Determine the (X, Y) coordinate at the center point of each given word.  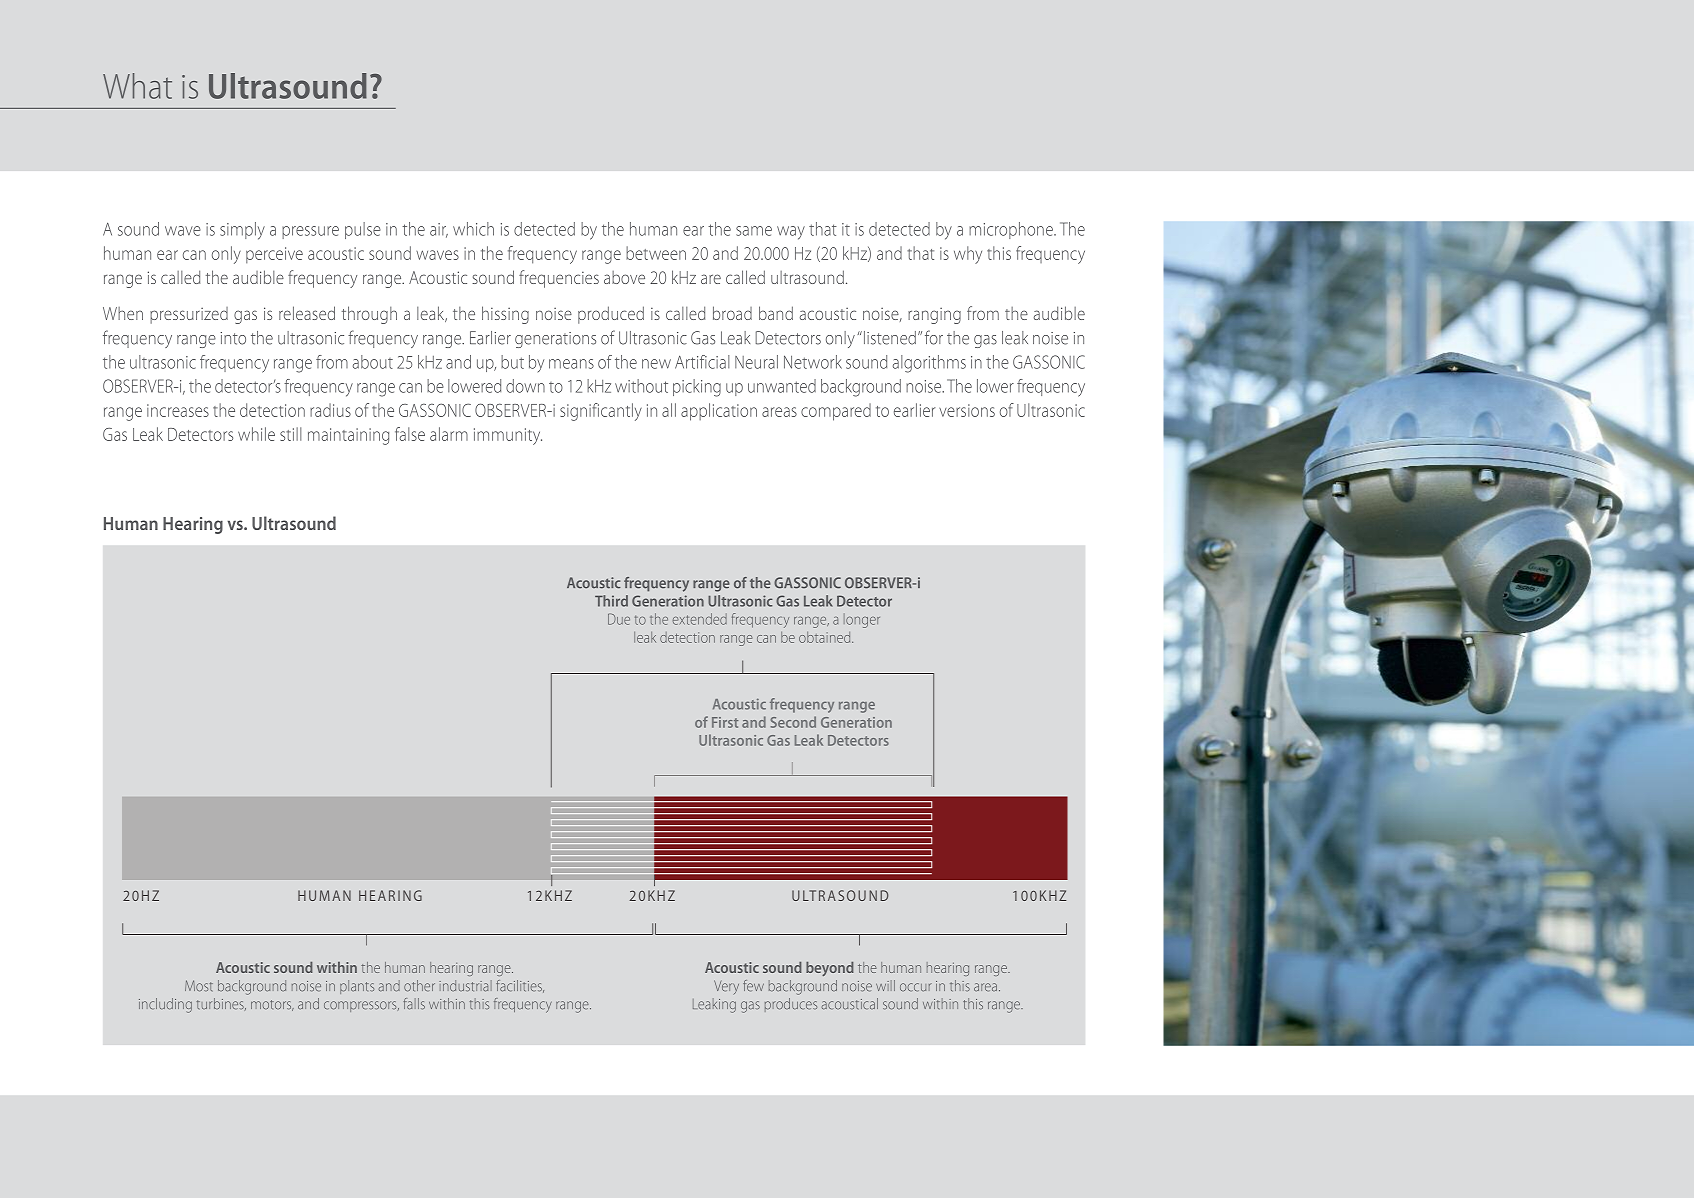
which (473, 229)
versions (967, 410)
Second (793, 722)
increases (178, 410)
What (137, 86)
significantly (601, 412)
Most (199, 986)
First (725, 722)
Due (619, 619)
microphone (1012, 230)
